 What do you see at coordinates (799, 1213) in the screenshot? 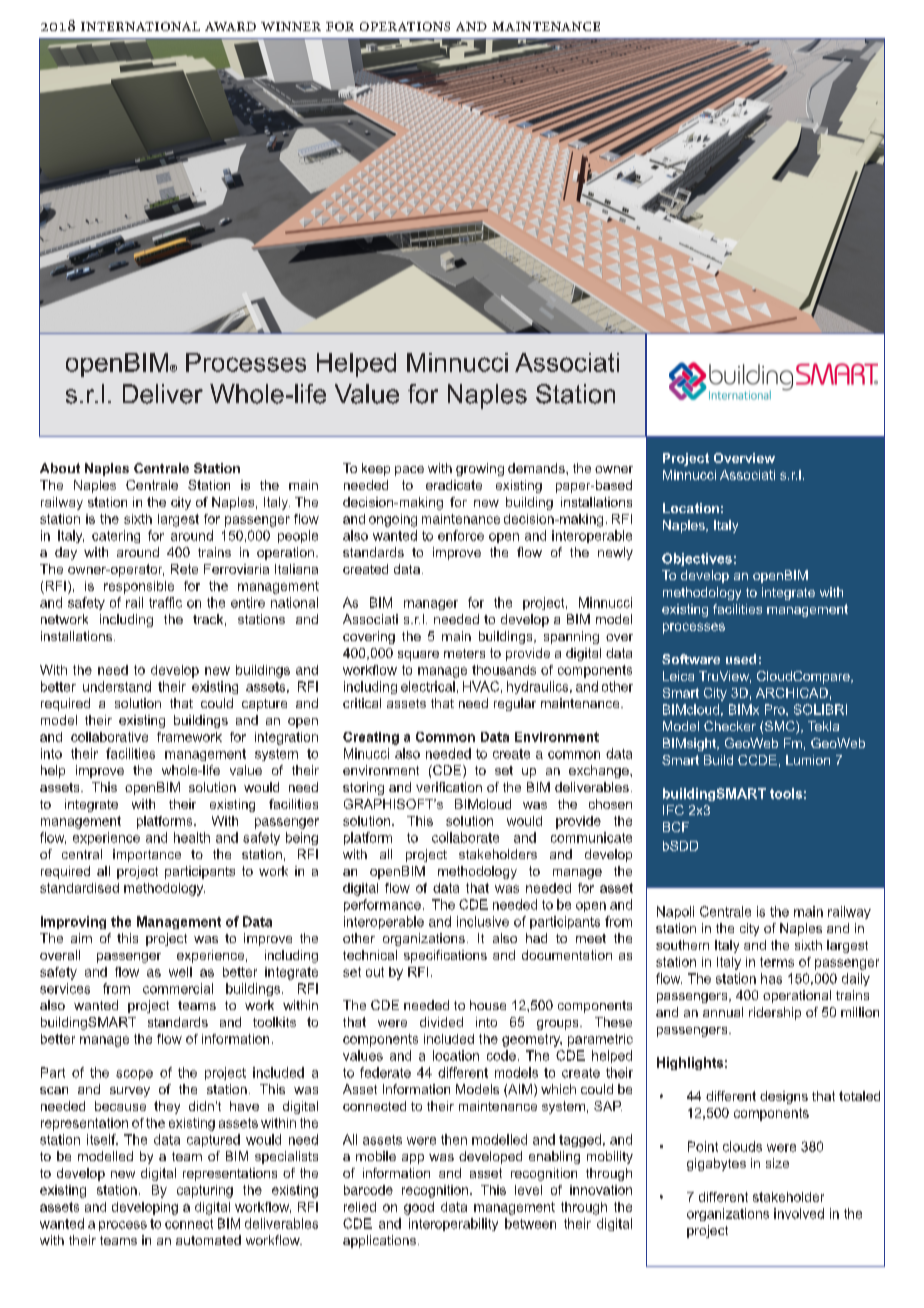
I see `involved` at bounding box center [799, 1213].
